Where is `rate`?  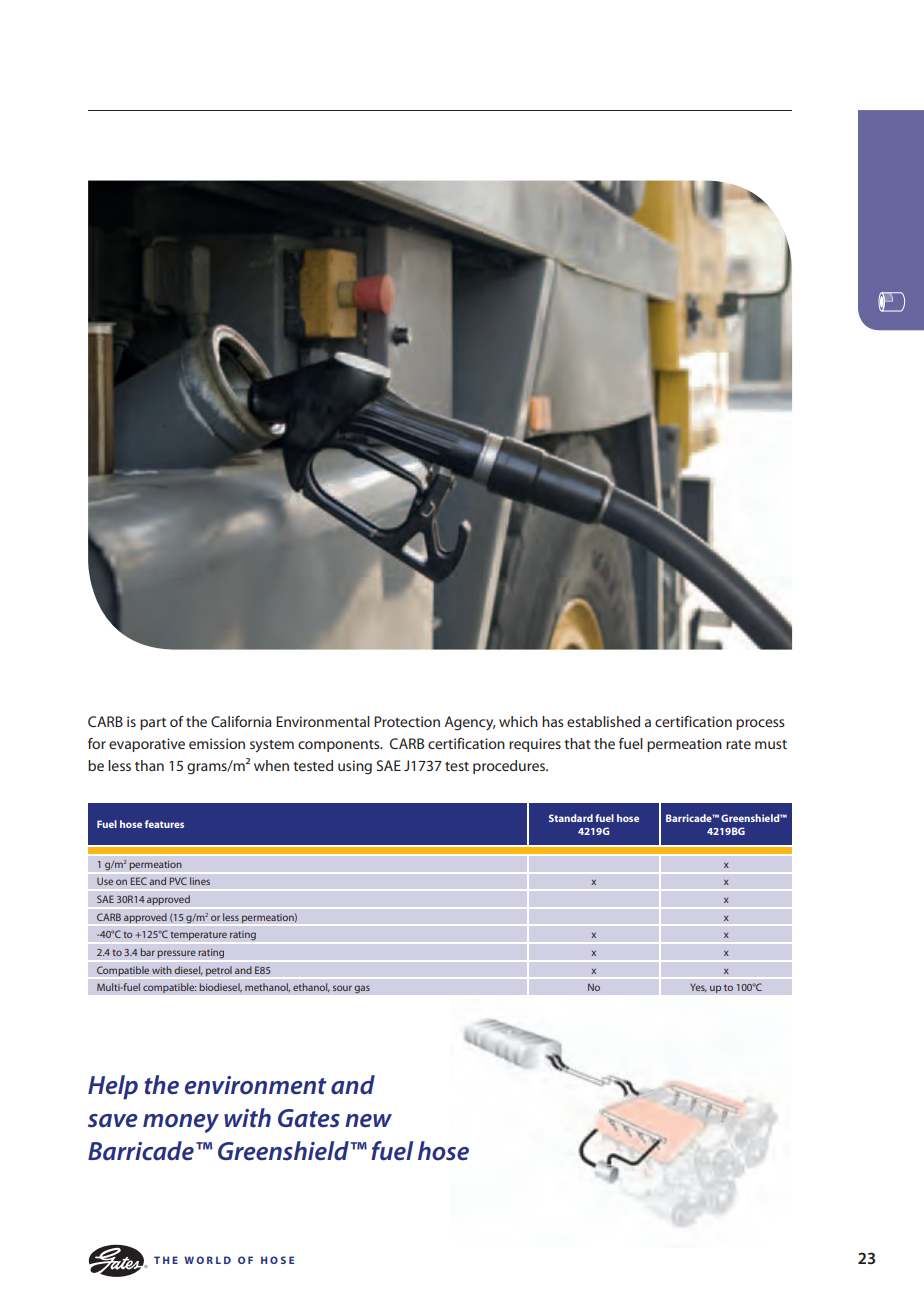 rate is located at coordinates (738, 744).
